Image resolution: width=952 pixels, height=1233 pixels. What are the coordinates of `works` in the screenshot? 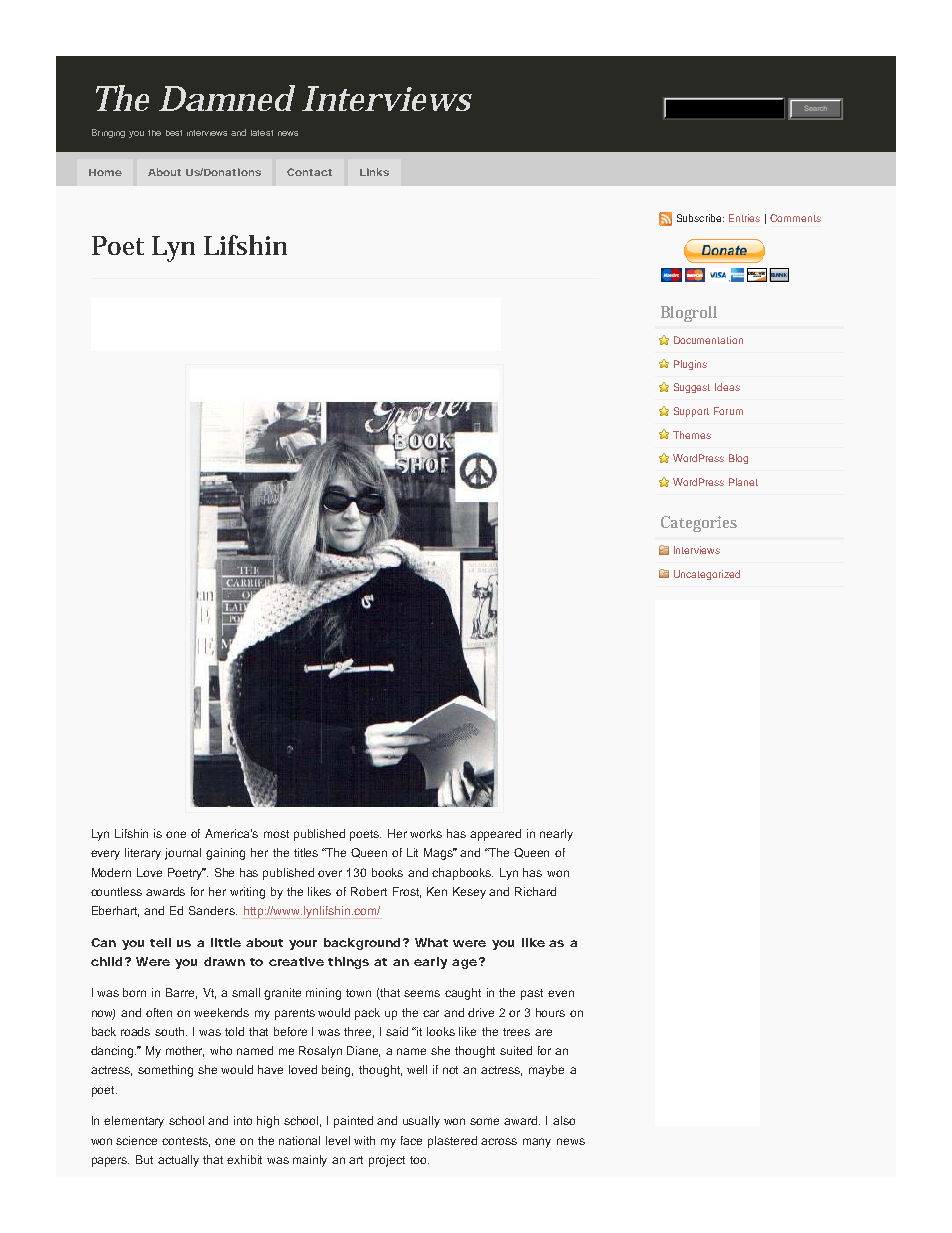 It's located at (426, 833).
